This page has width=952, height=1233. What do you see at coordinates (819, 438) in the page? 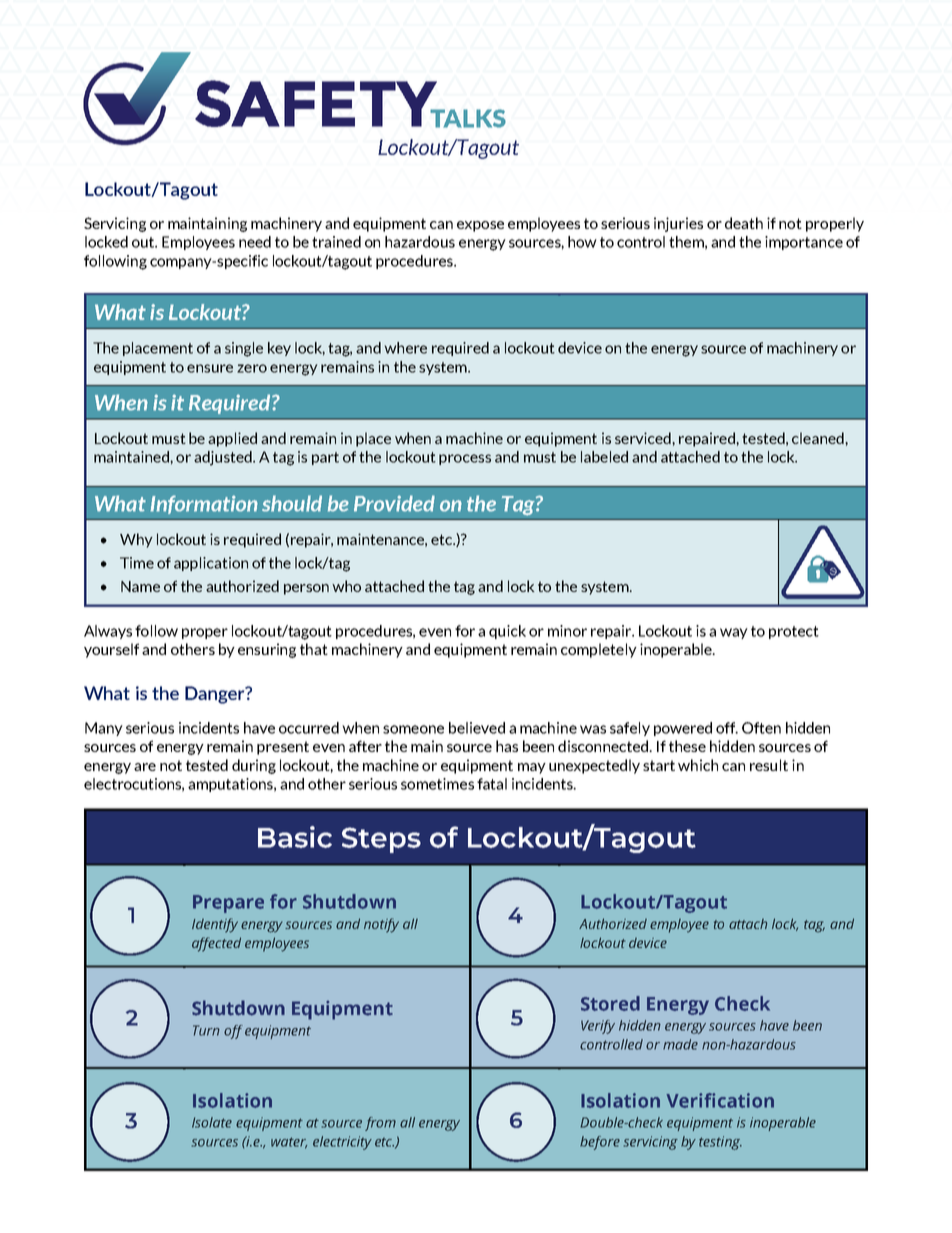
I see `cleaned` at bounding box center [819, 438].
